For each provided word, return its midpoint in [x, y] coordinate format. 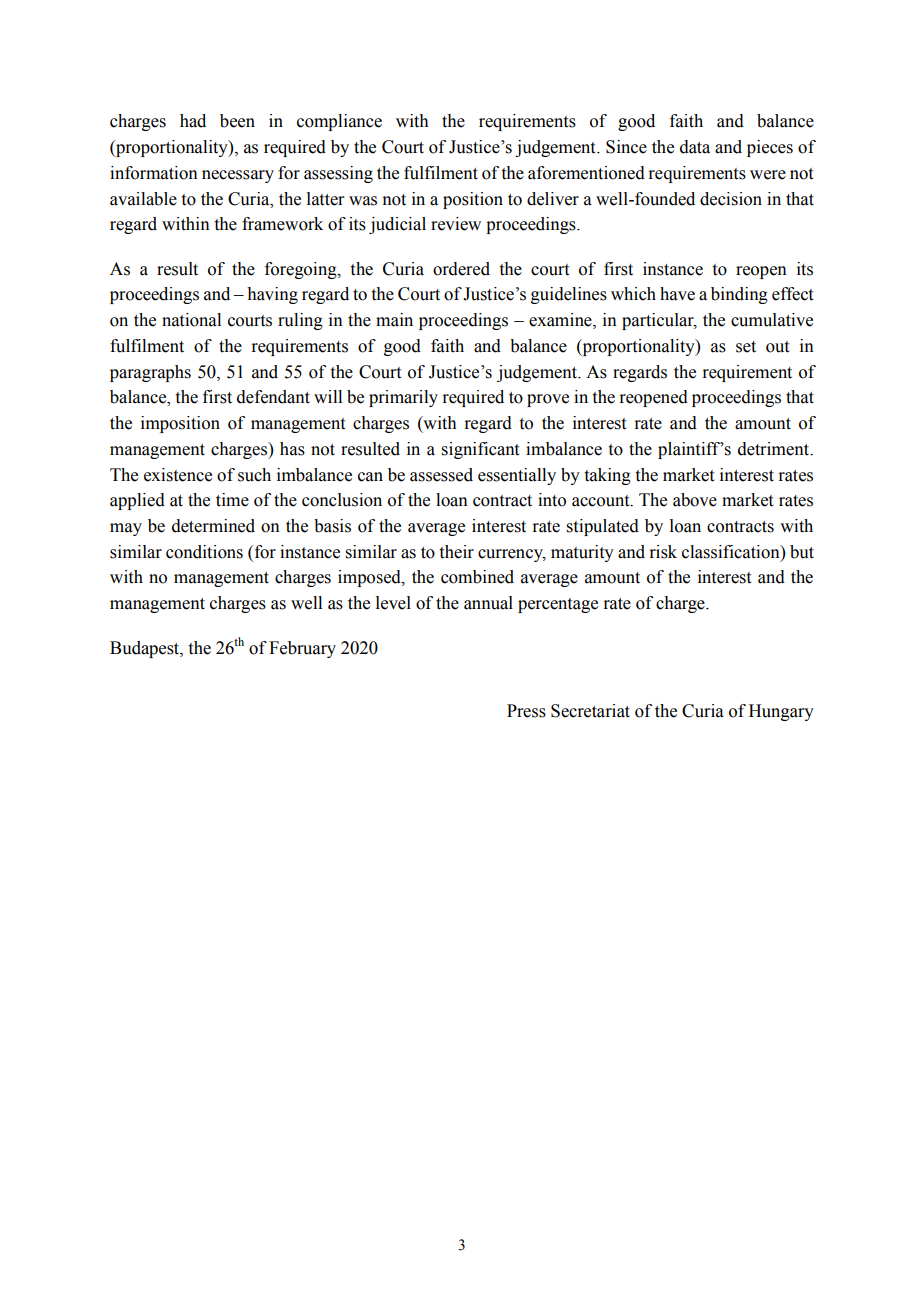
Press [526, 711]
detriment [774, 449]
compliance [339, 122]
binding [739, 295]
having [272, 295]
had [193, 121]
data [695, 147]
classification [732, 552]
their [457, 552]
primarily [403, 398]
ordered [461, 269]
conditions [204, 552]
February [302, 649]
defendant [273, 397]
